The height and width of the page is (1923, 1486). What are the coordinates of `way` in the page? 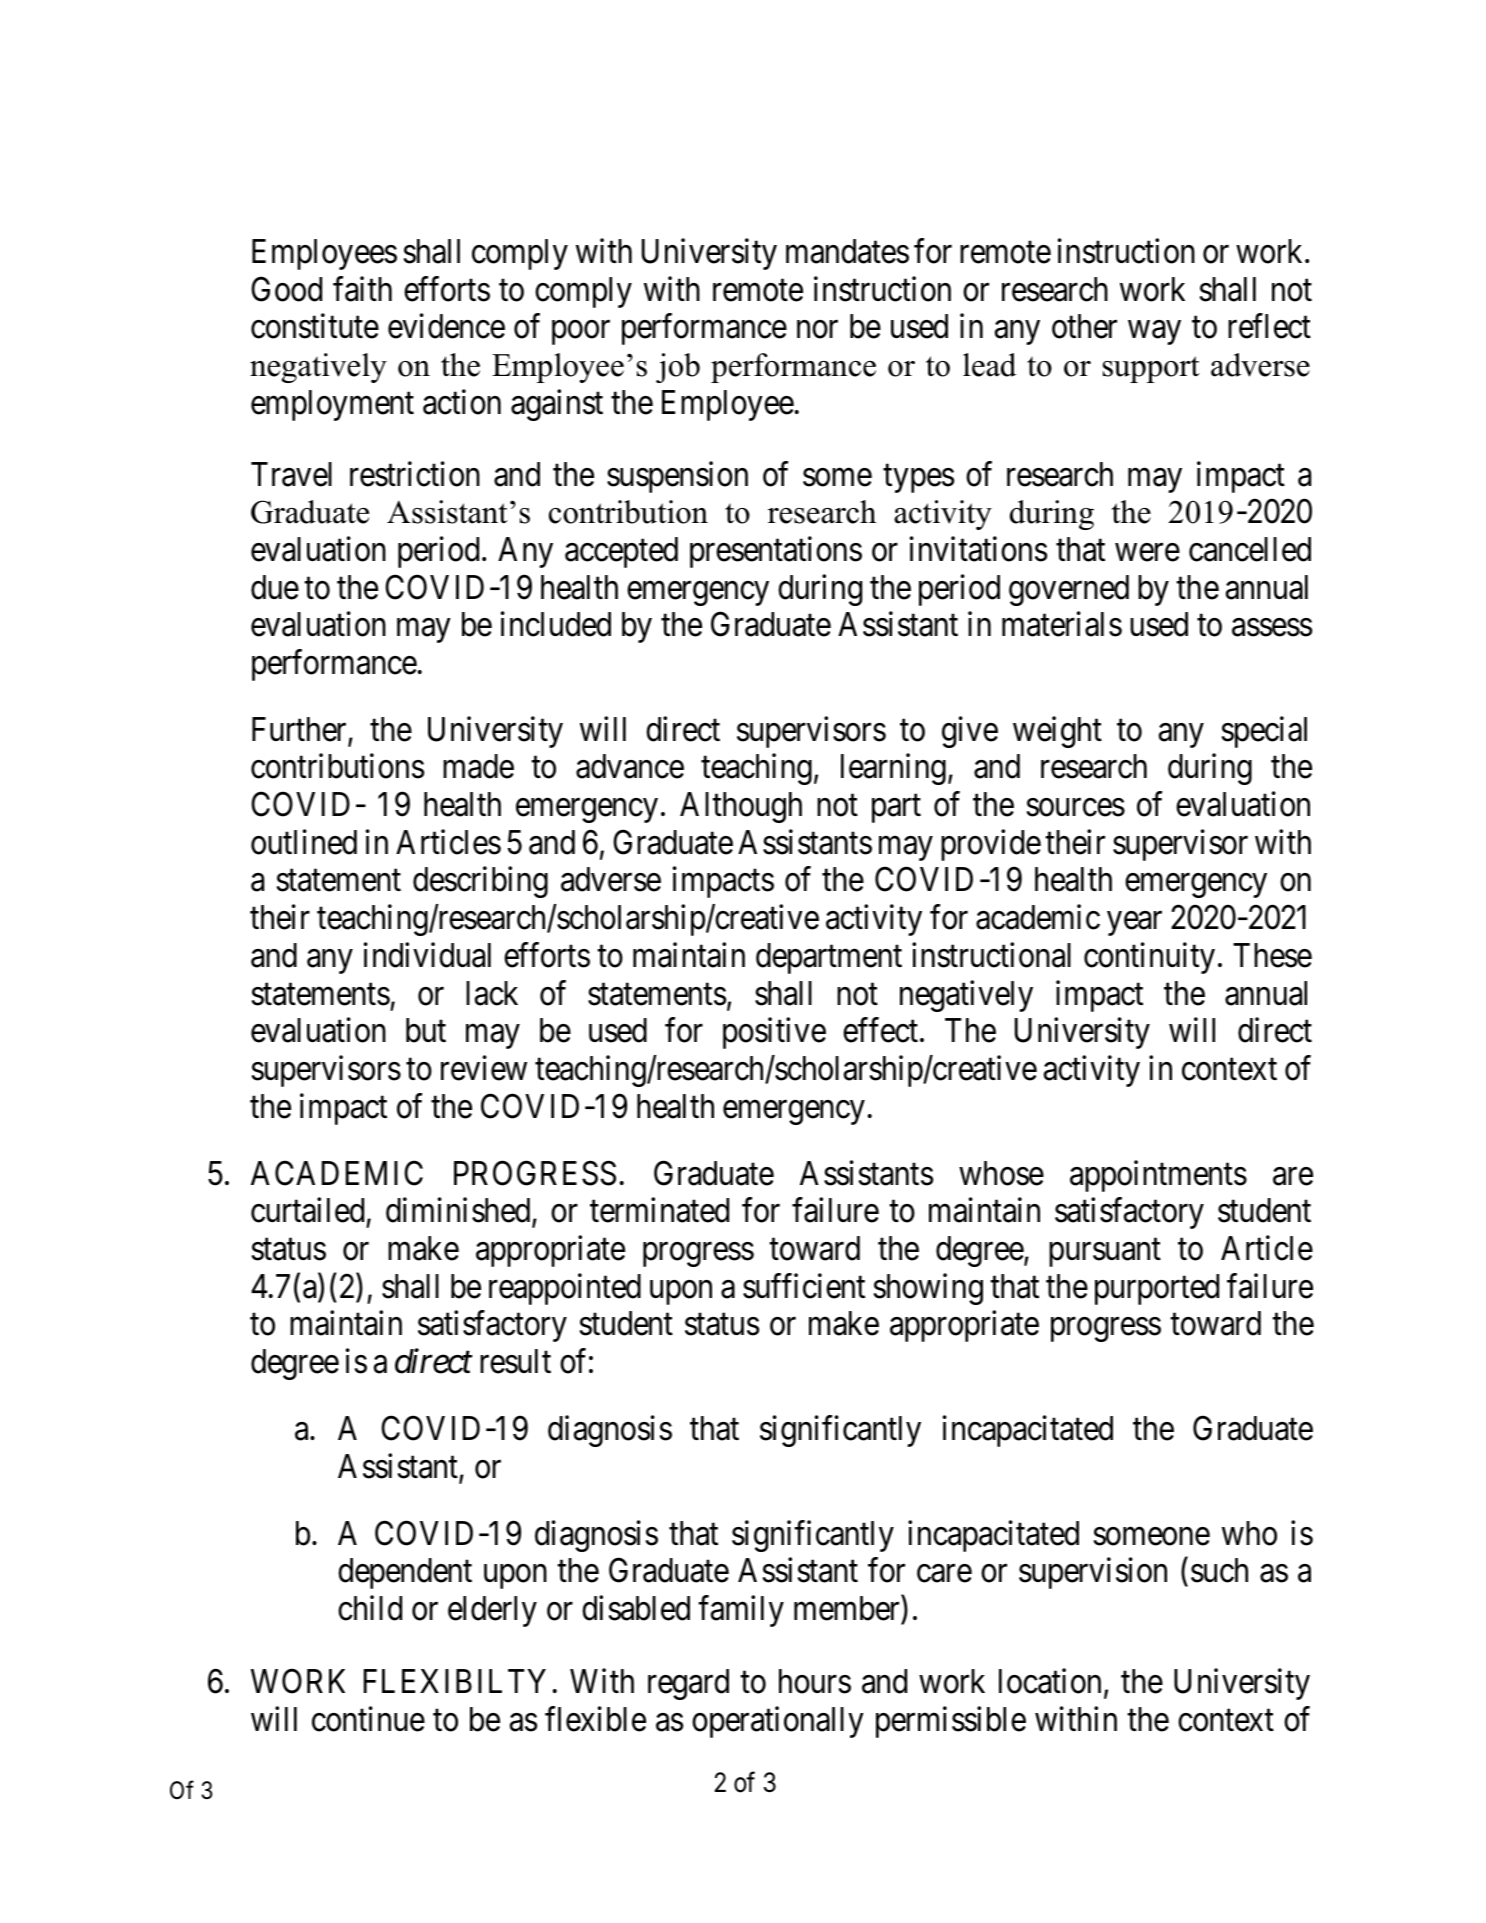 It's located at (1154, 333).
